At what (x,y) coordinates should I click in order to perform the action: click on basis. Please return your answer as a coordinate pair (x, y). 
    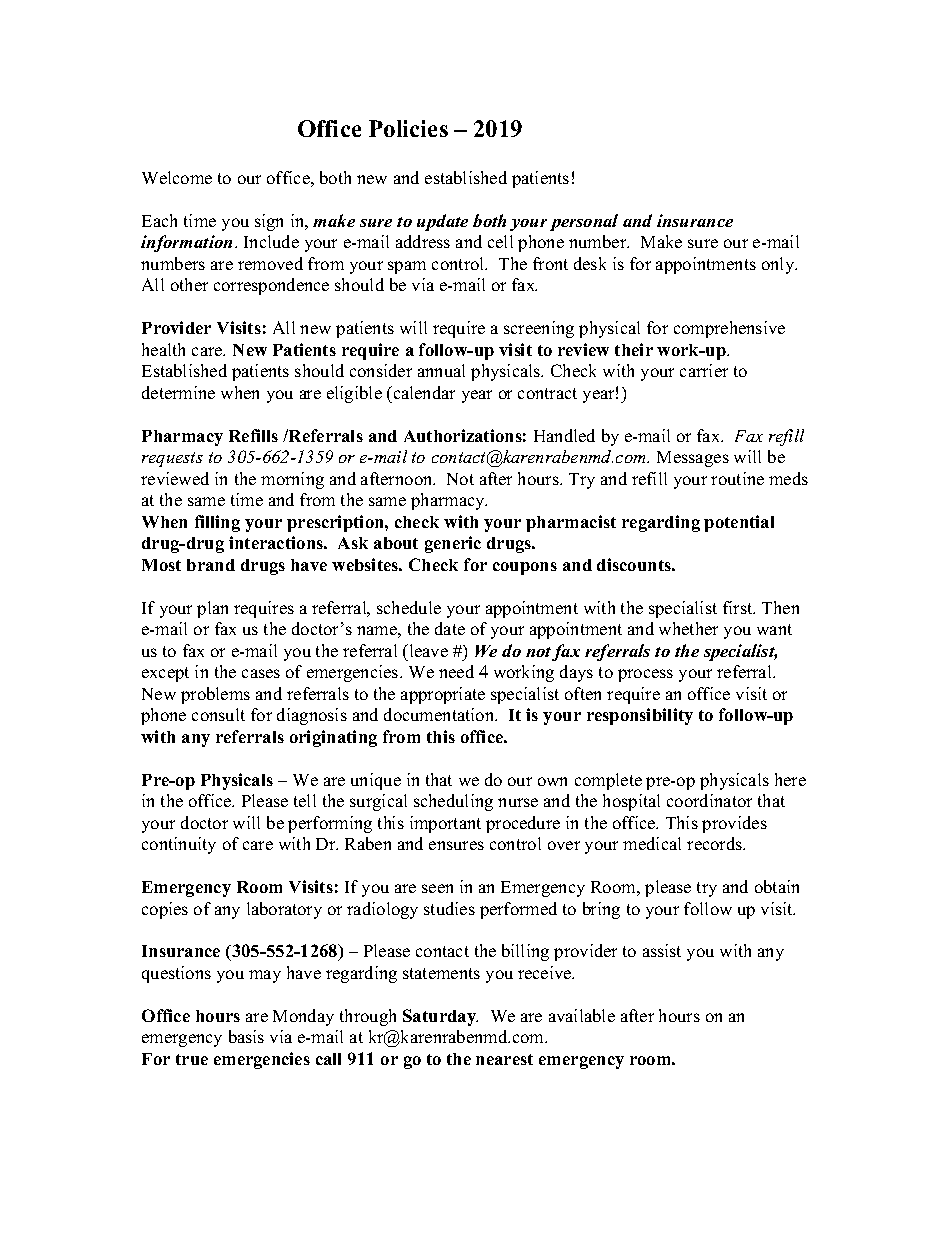
    Looking at the image, I should click on (246, 1036).
